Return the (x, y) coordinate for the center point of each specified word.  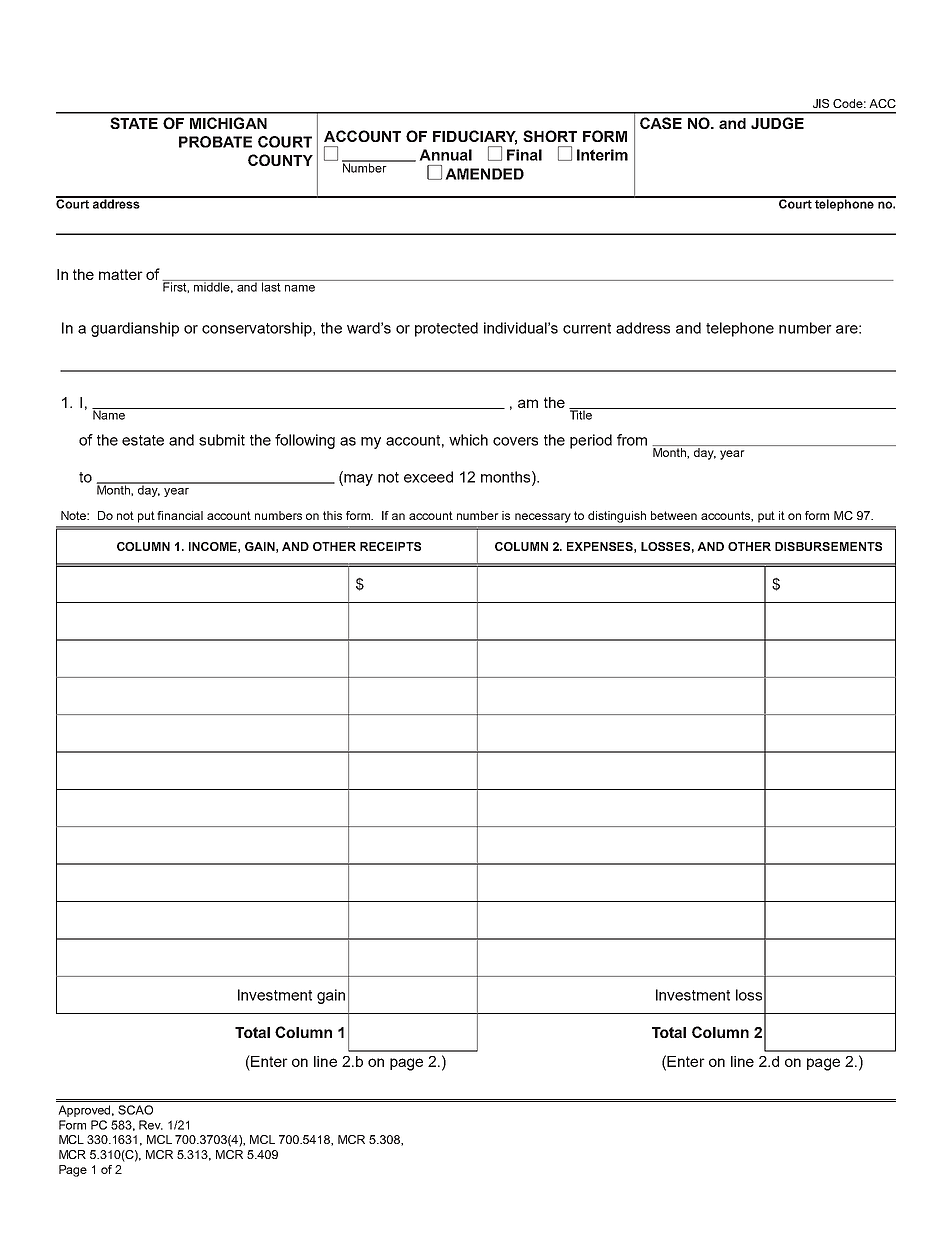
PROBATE (215, 142)
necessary (543, 518)
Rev (151, 1125)
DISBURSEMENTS (828, 546)
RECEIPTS (390, 546)
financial (180, 515)
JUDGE (777, 123)
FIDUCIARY (475, 137)
